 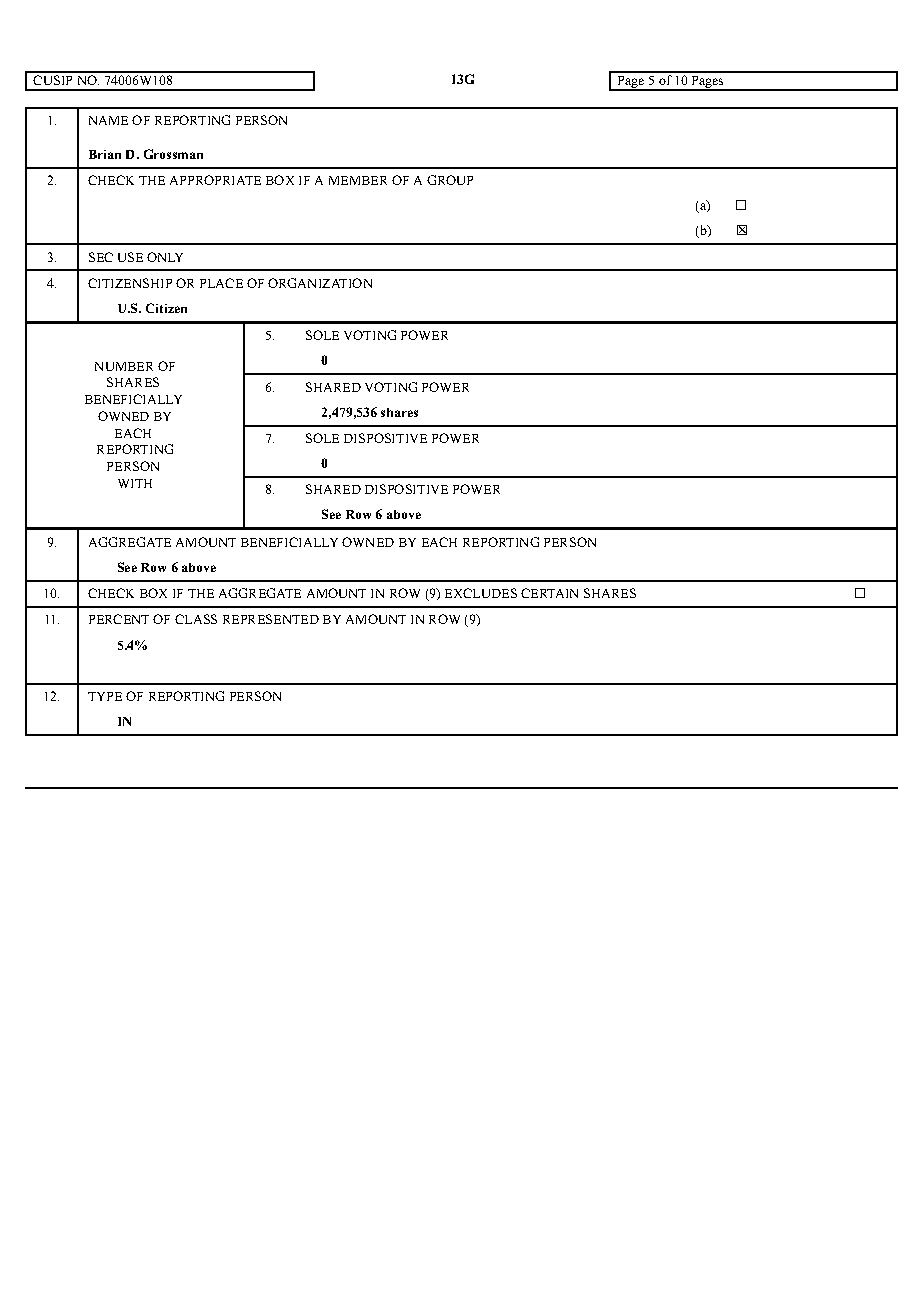 I want to click on ONLY, so click(x=165, y=257).
